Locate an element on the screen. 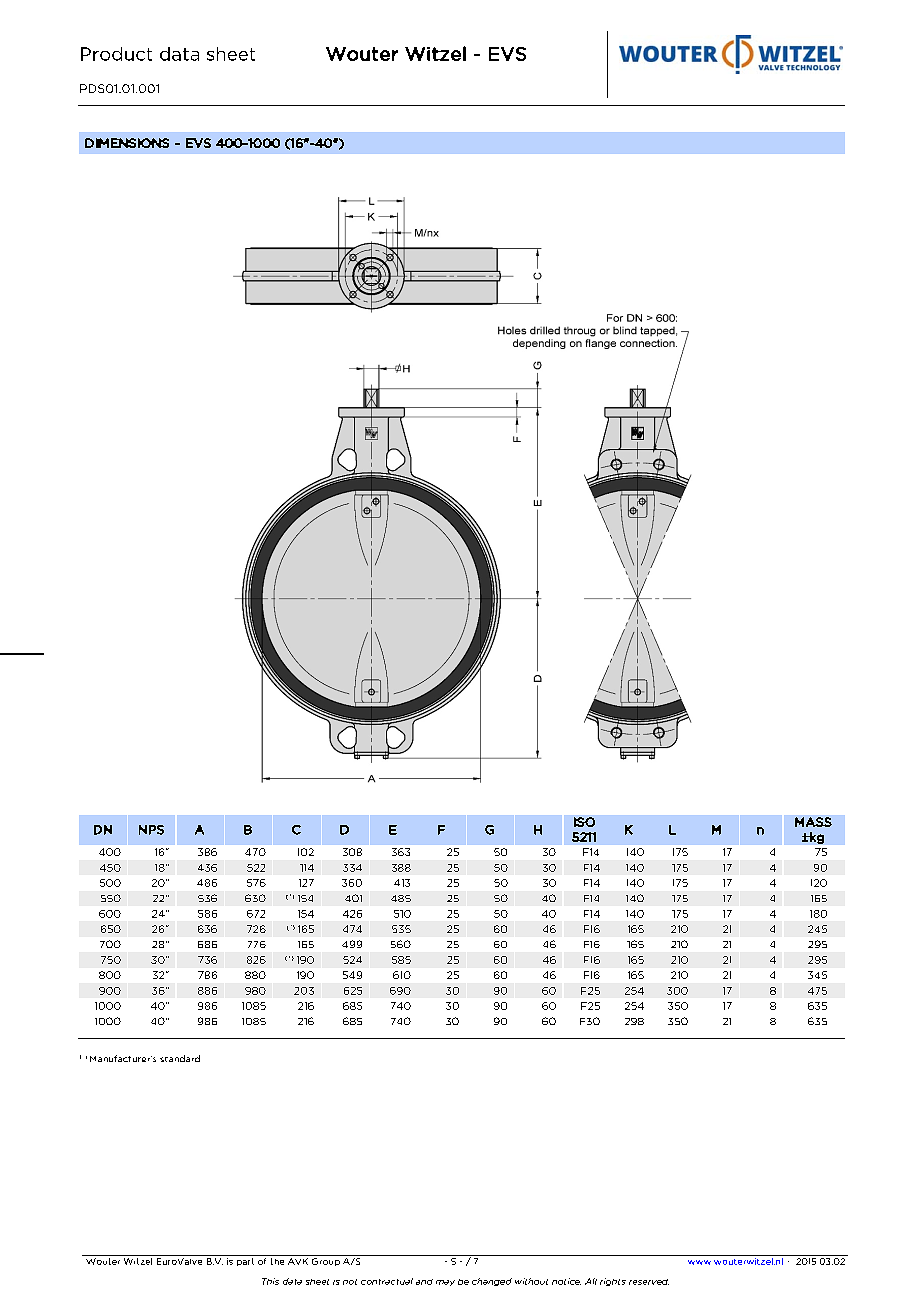 Image resolution: width=924 pixels, height=1308 pixels. MASS is located at coordinates (813, 822).
